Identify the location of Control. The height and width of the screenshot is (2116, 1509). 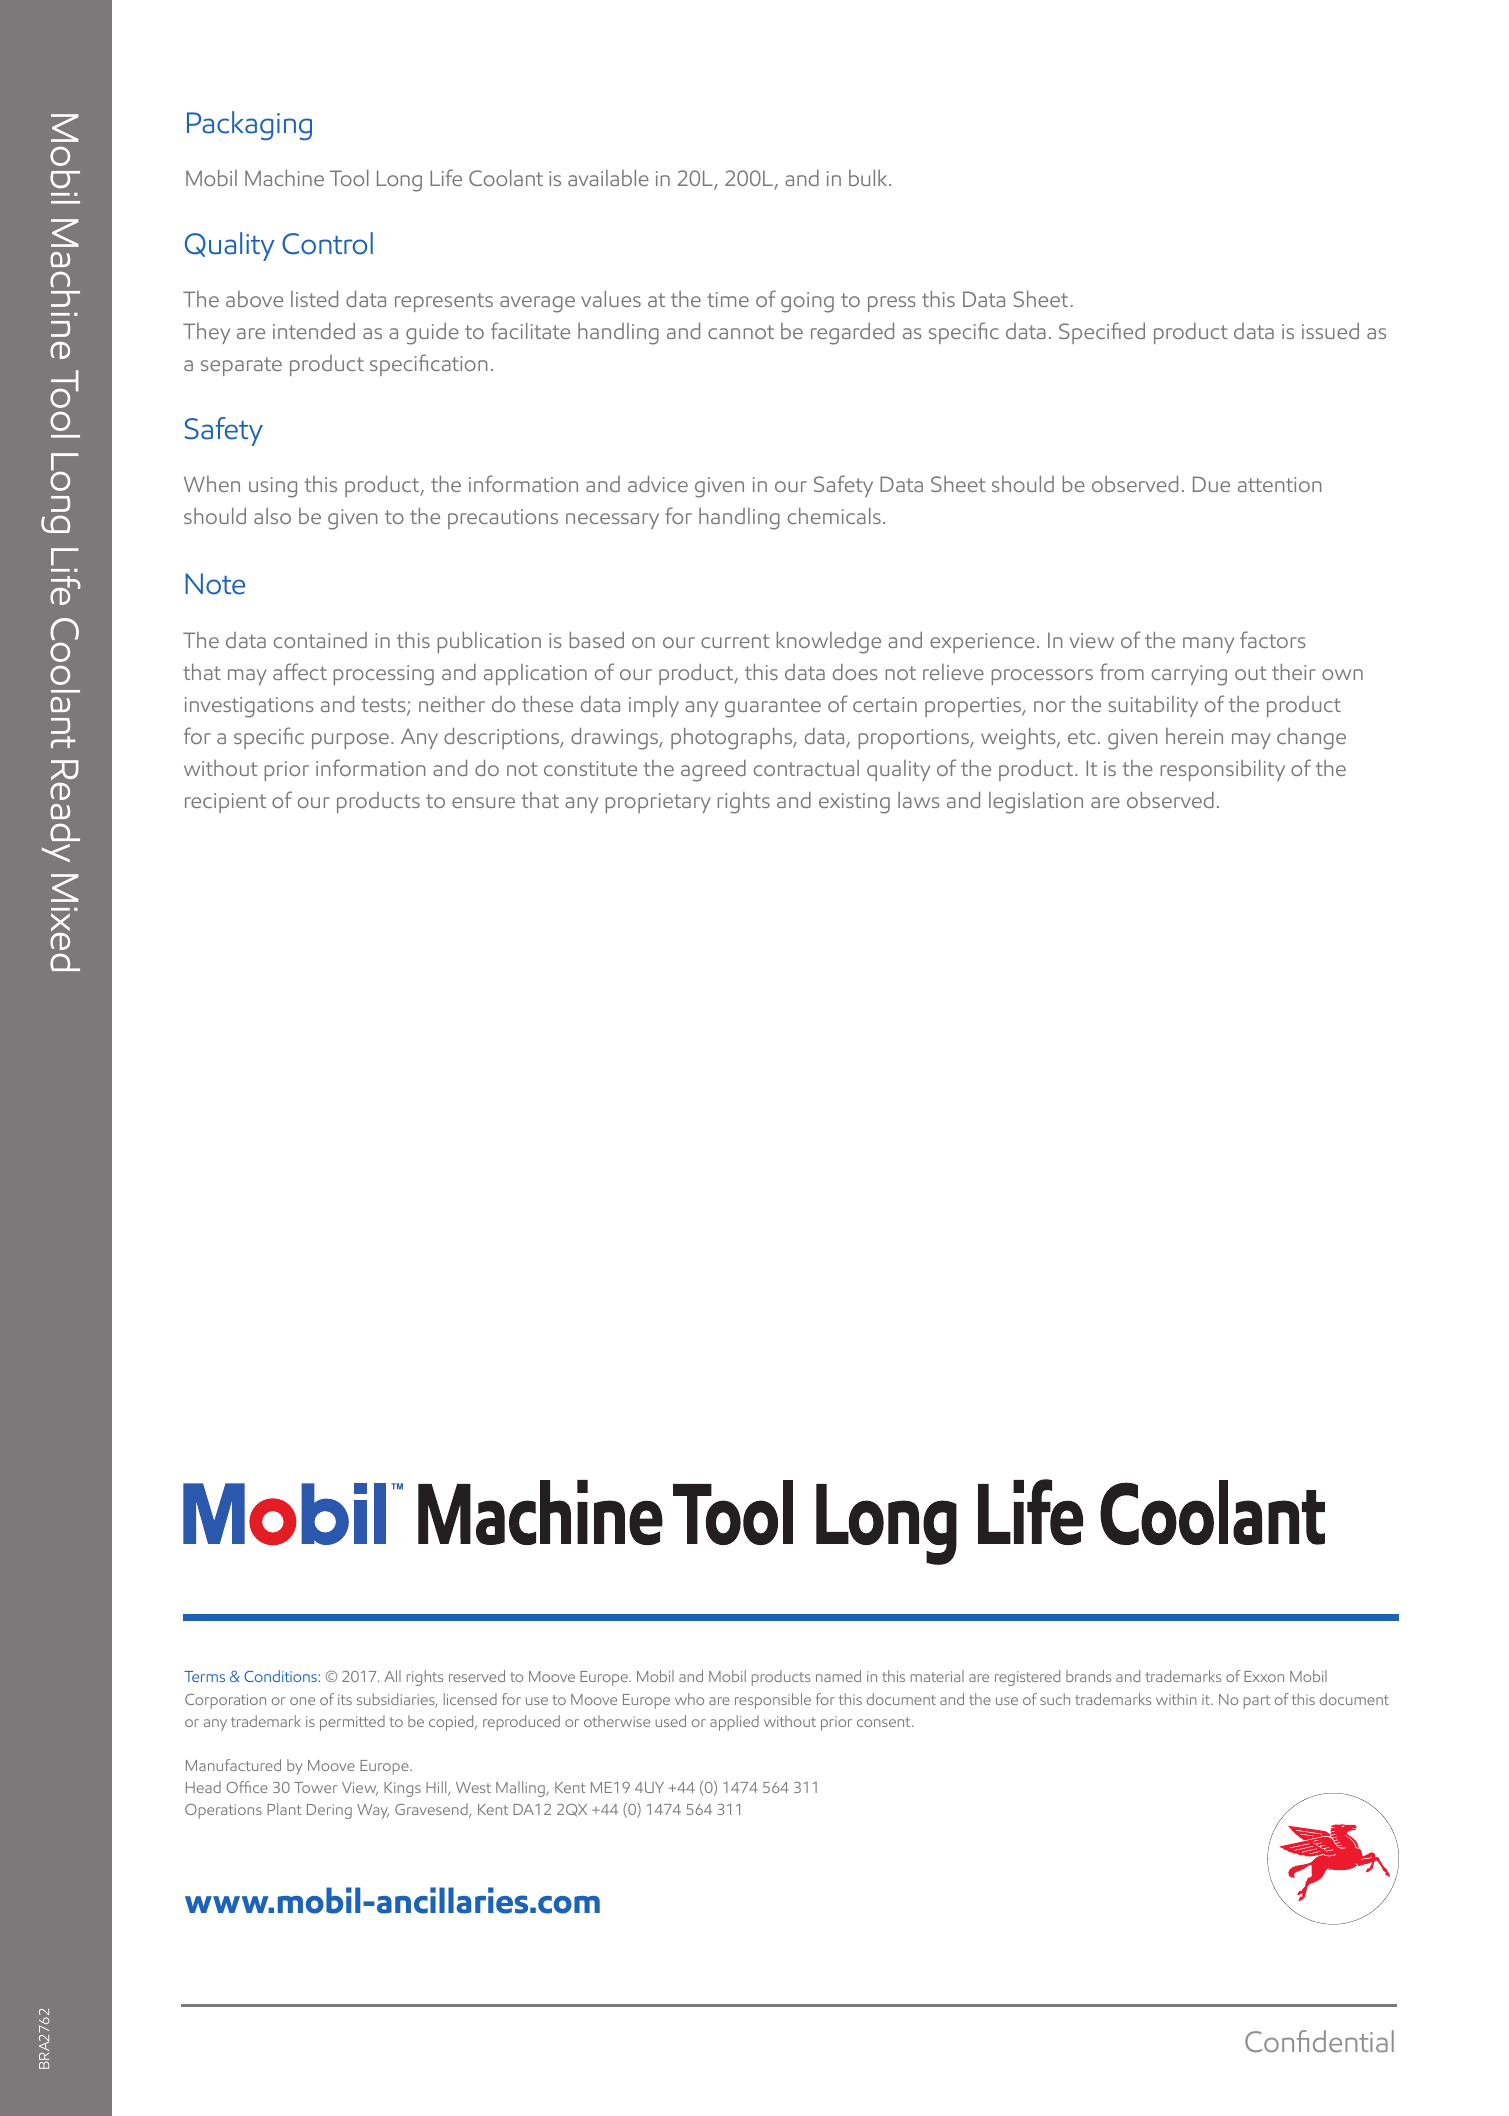
(327, 243).
